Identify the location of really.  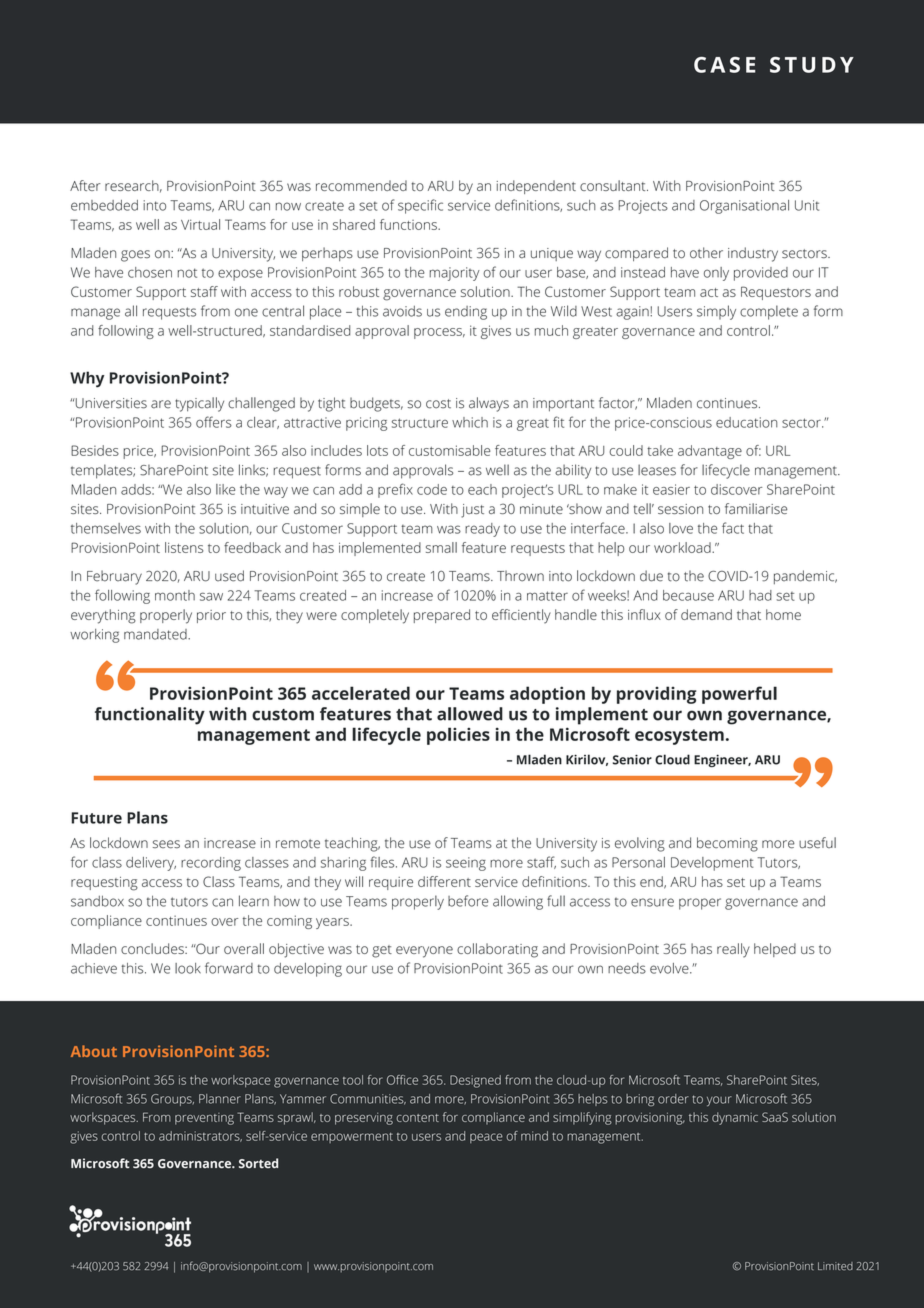
(733, 950).
